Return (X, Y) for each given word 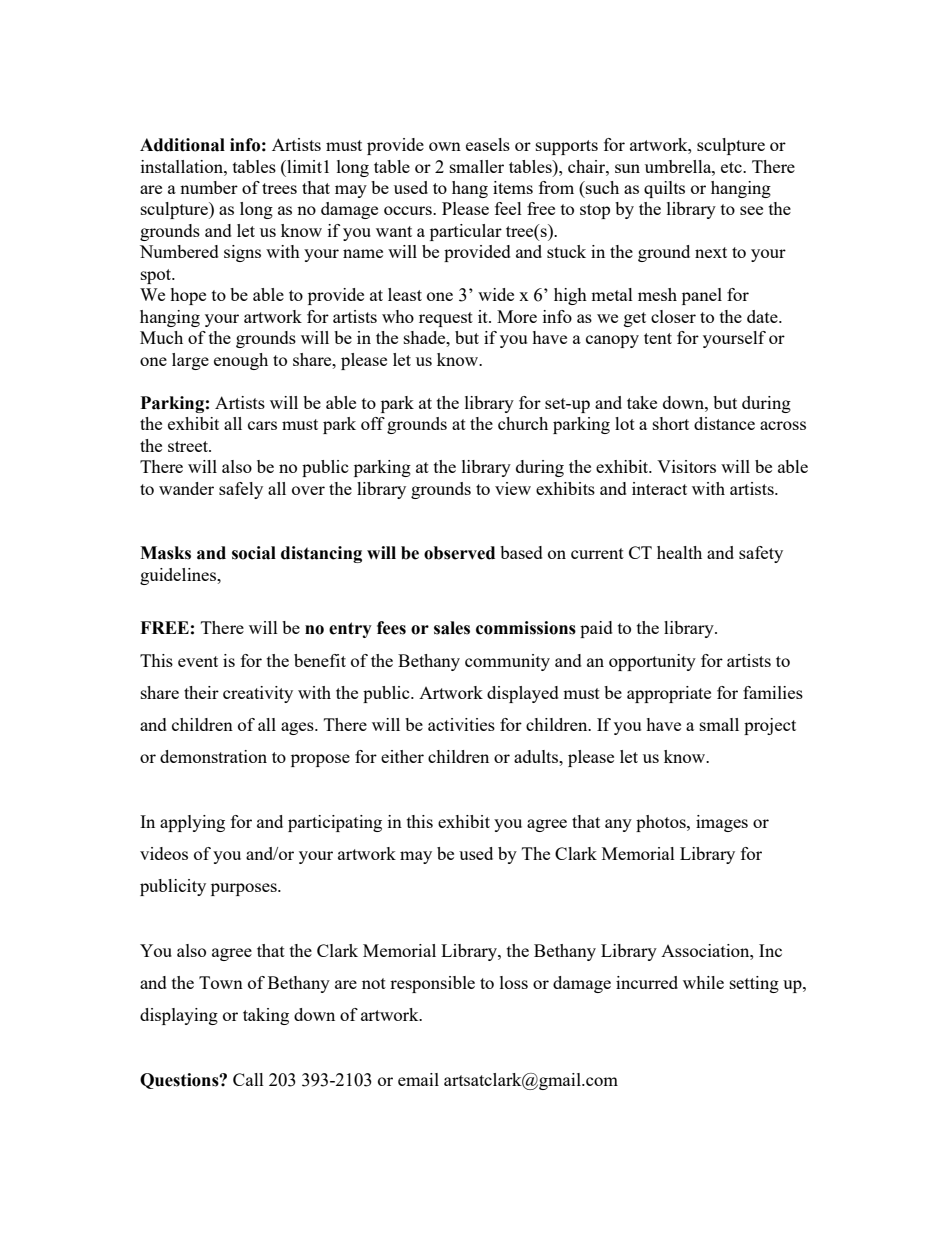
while (703, 982)
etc (732, 167)
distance (724, 423)
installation (183, 166)
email (418, 1079)
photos (662, 823)
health (679, 552)
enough (241, 361)
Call (248, 1079)
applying (192, 823)
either (402, 756)
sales (452, 628)
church (523, 423)
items (513, 187)
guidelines (179, 576)
